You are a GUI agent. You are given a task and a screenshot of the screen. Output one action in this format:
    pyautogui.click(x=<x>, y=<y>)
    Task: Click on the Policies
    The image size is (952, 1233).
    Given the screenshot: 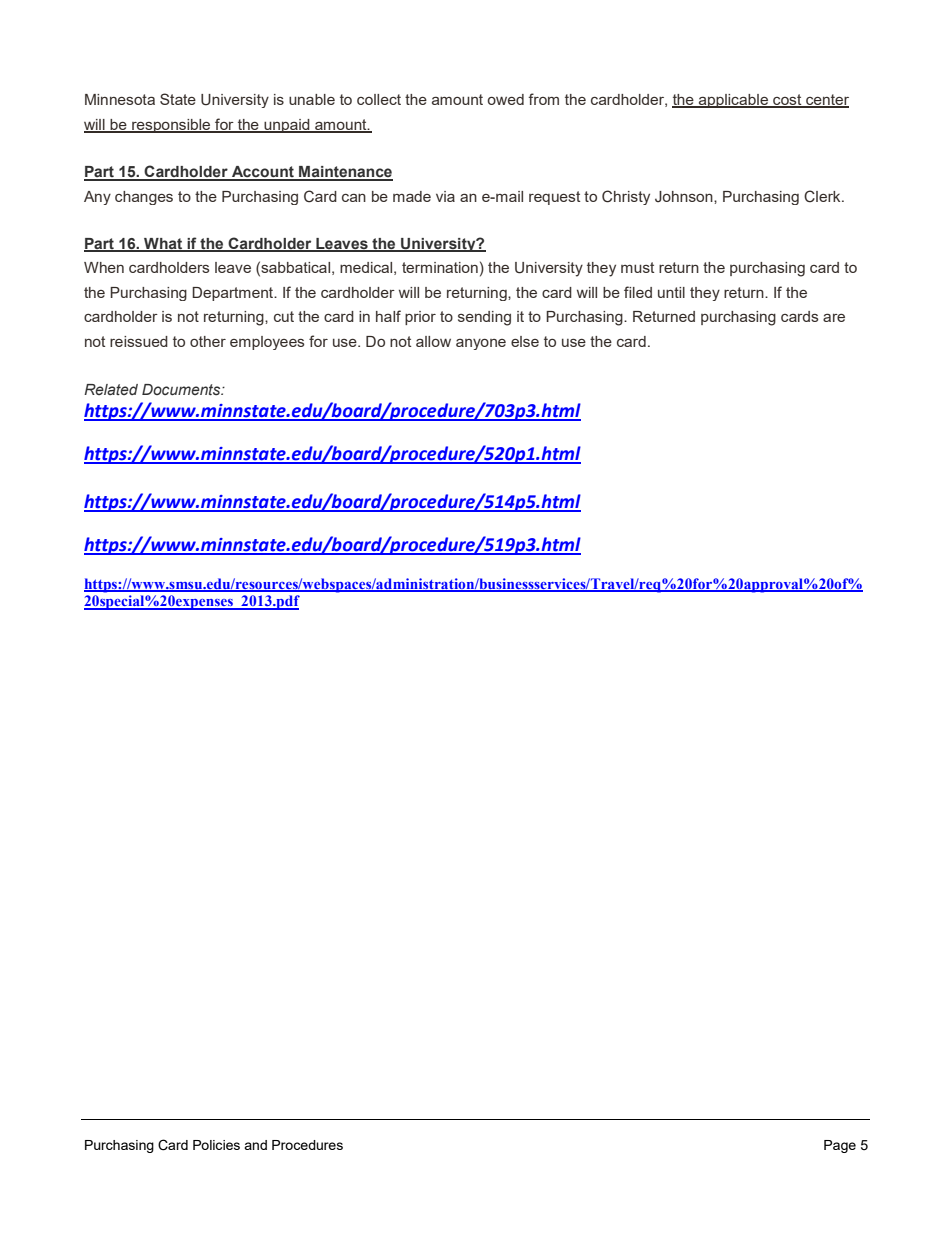 What is the action you would take?
    pyautogui.click(x=216, y=1145)
